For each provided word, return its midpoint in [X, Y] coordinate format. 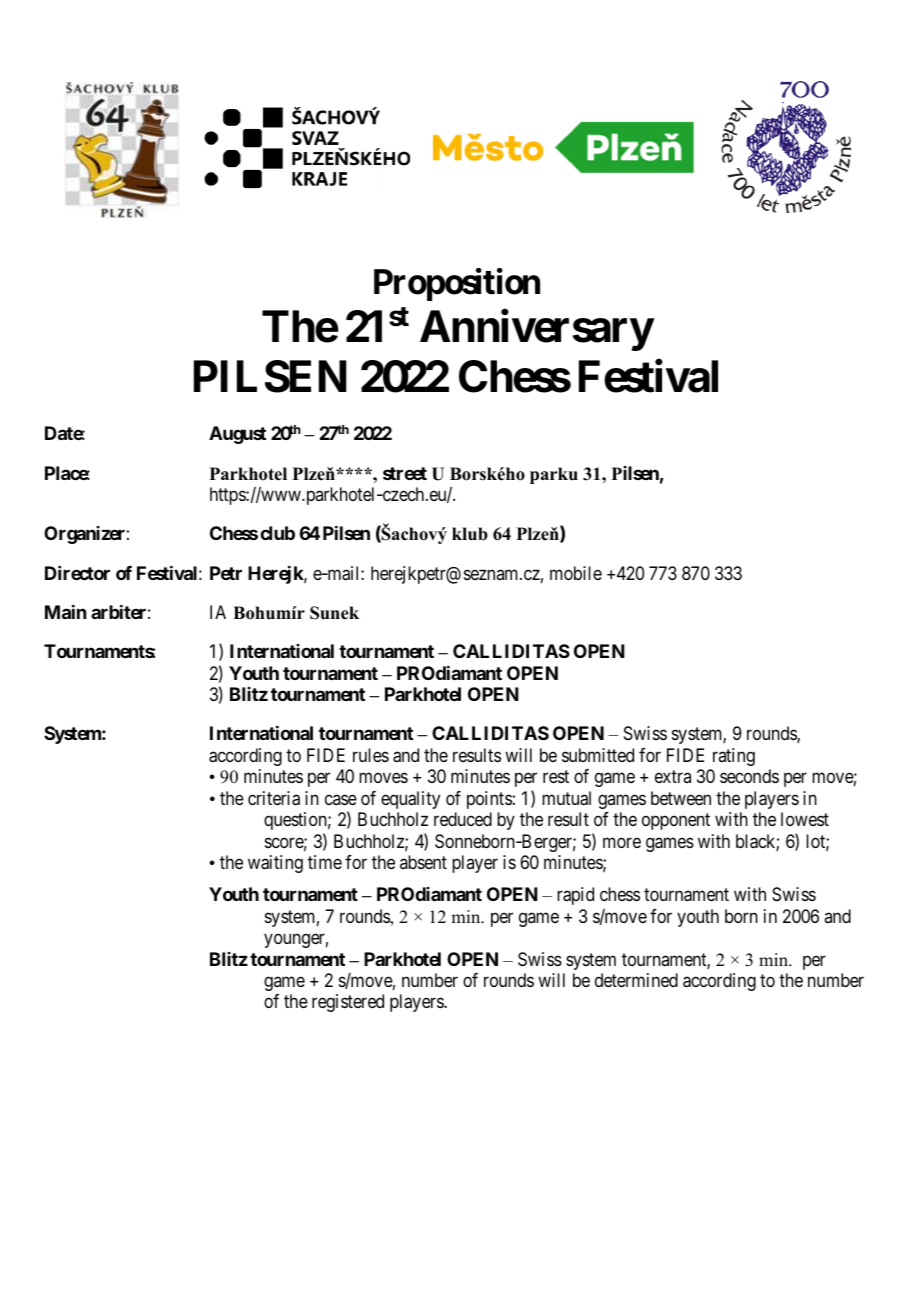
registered [348, 1003]
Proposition [457, 284]
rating [734, 757]
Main [65, 612]
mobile [576, 573]
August [237, 435]
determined [636, 980]
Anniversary [536, 330]
